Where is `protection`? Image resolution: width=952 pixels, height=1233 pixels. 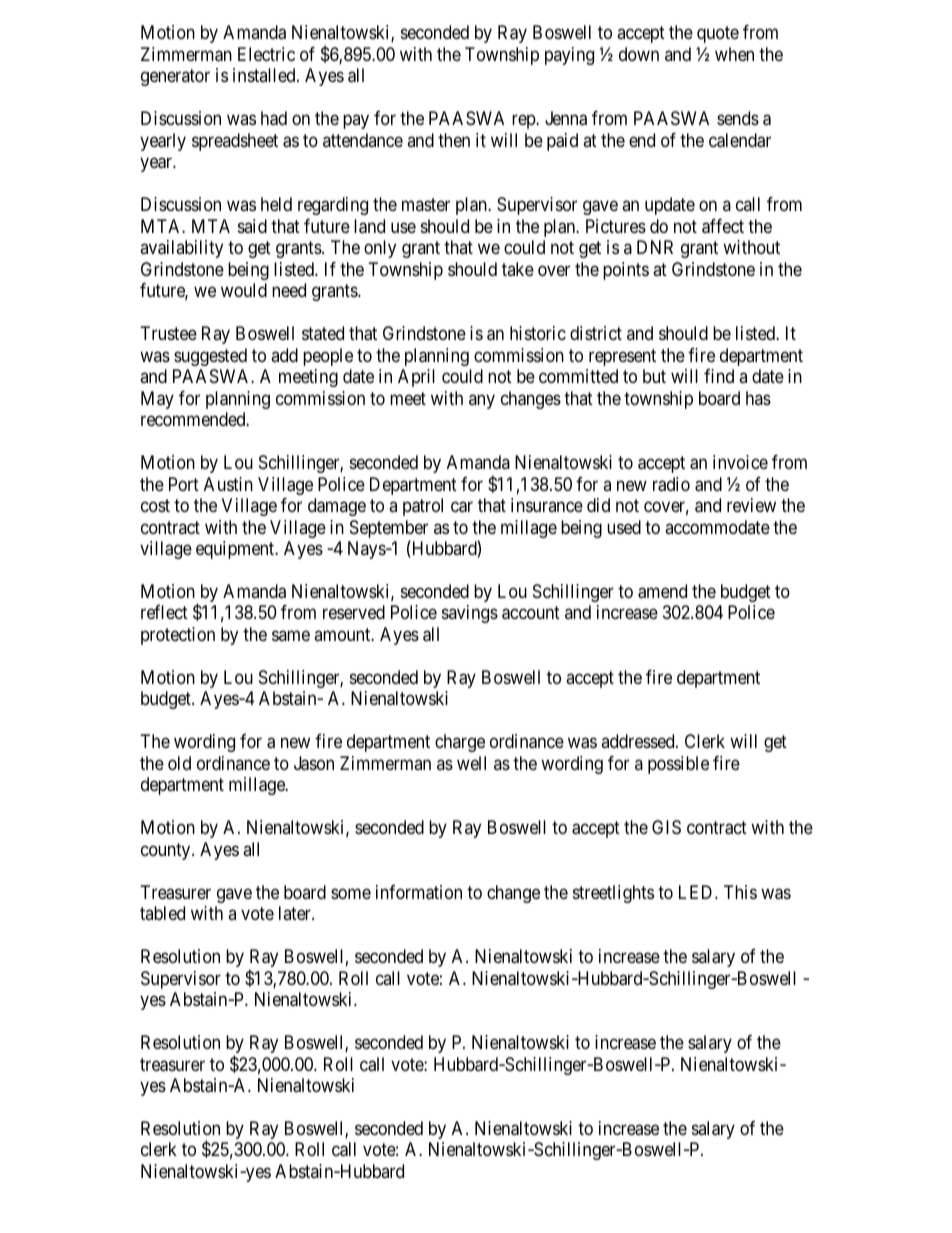 protection is located at coordinates (178, 636).
